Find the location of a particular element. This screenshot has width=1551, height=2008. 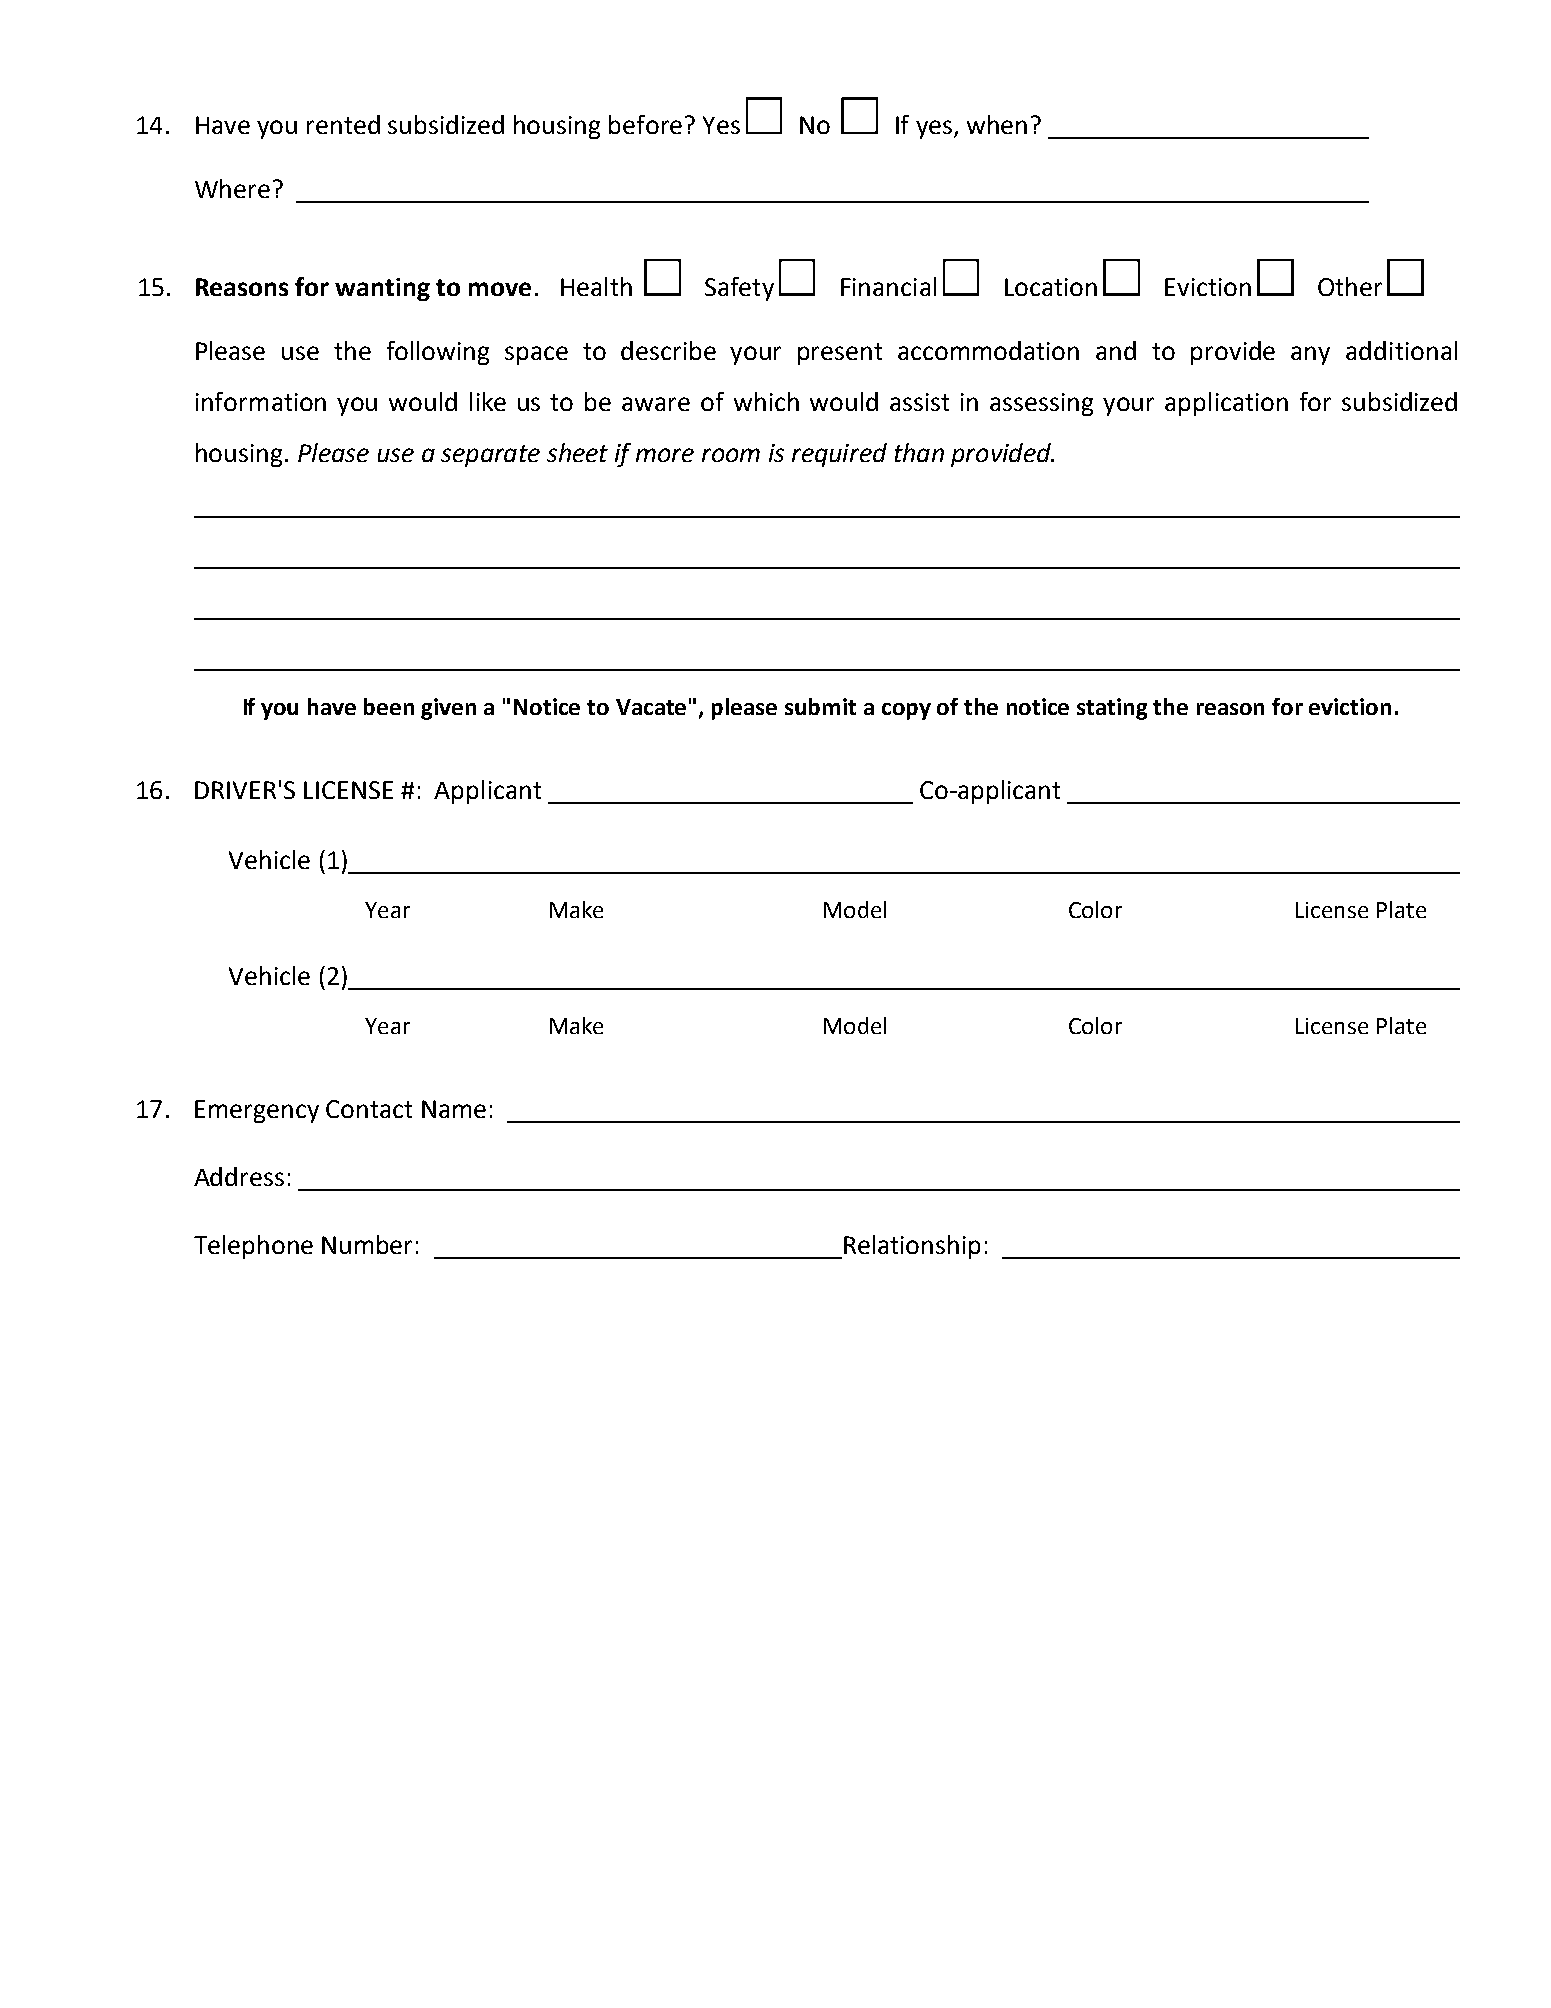

submit is located at coordinates (820, 706).
